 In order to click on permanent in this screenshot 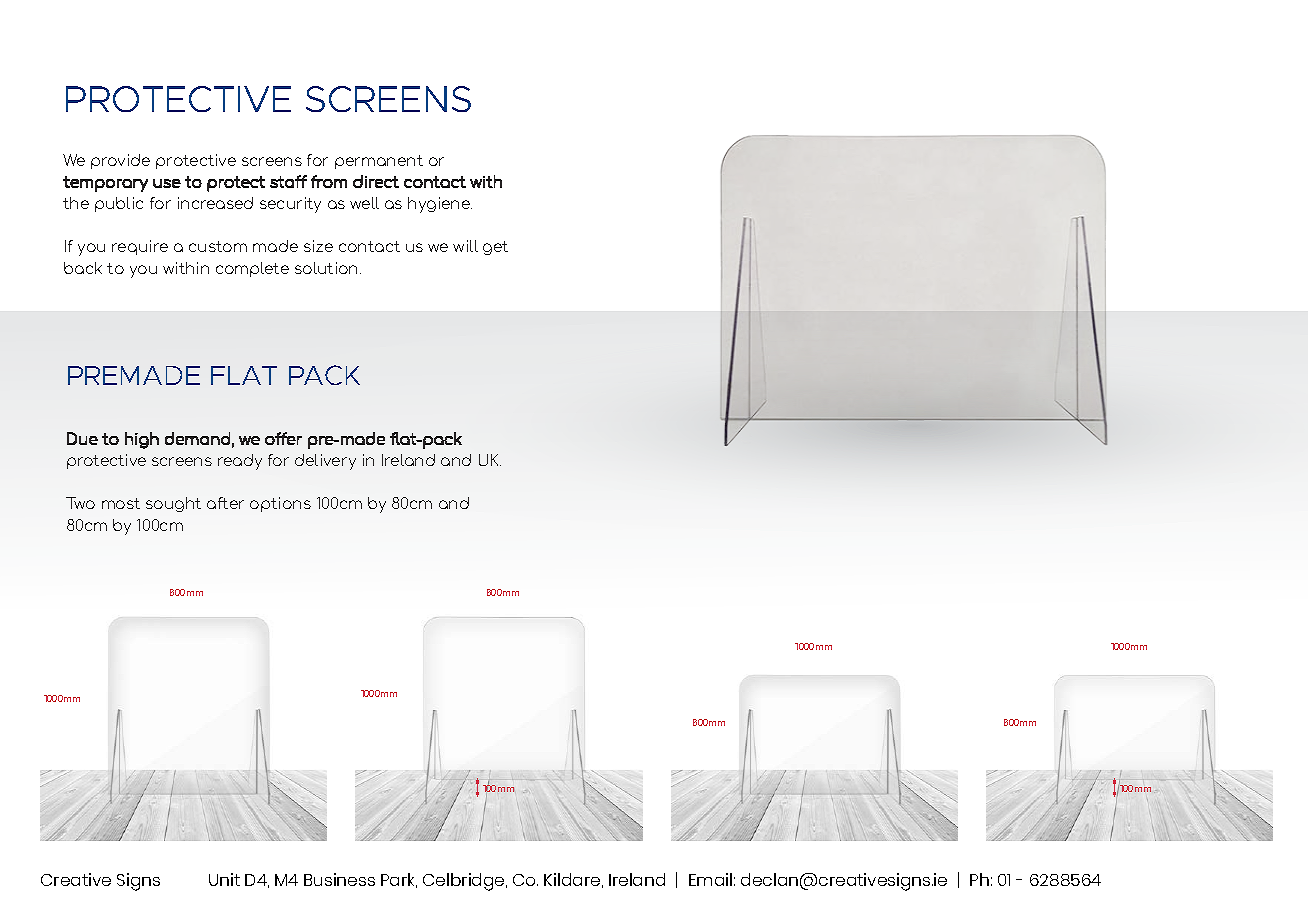, I will do `click(379, 162)`.
